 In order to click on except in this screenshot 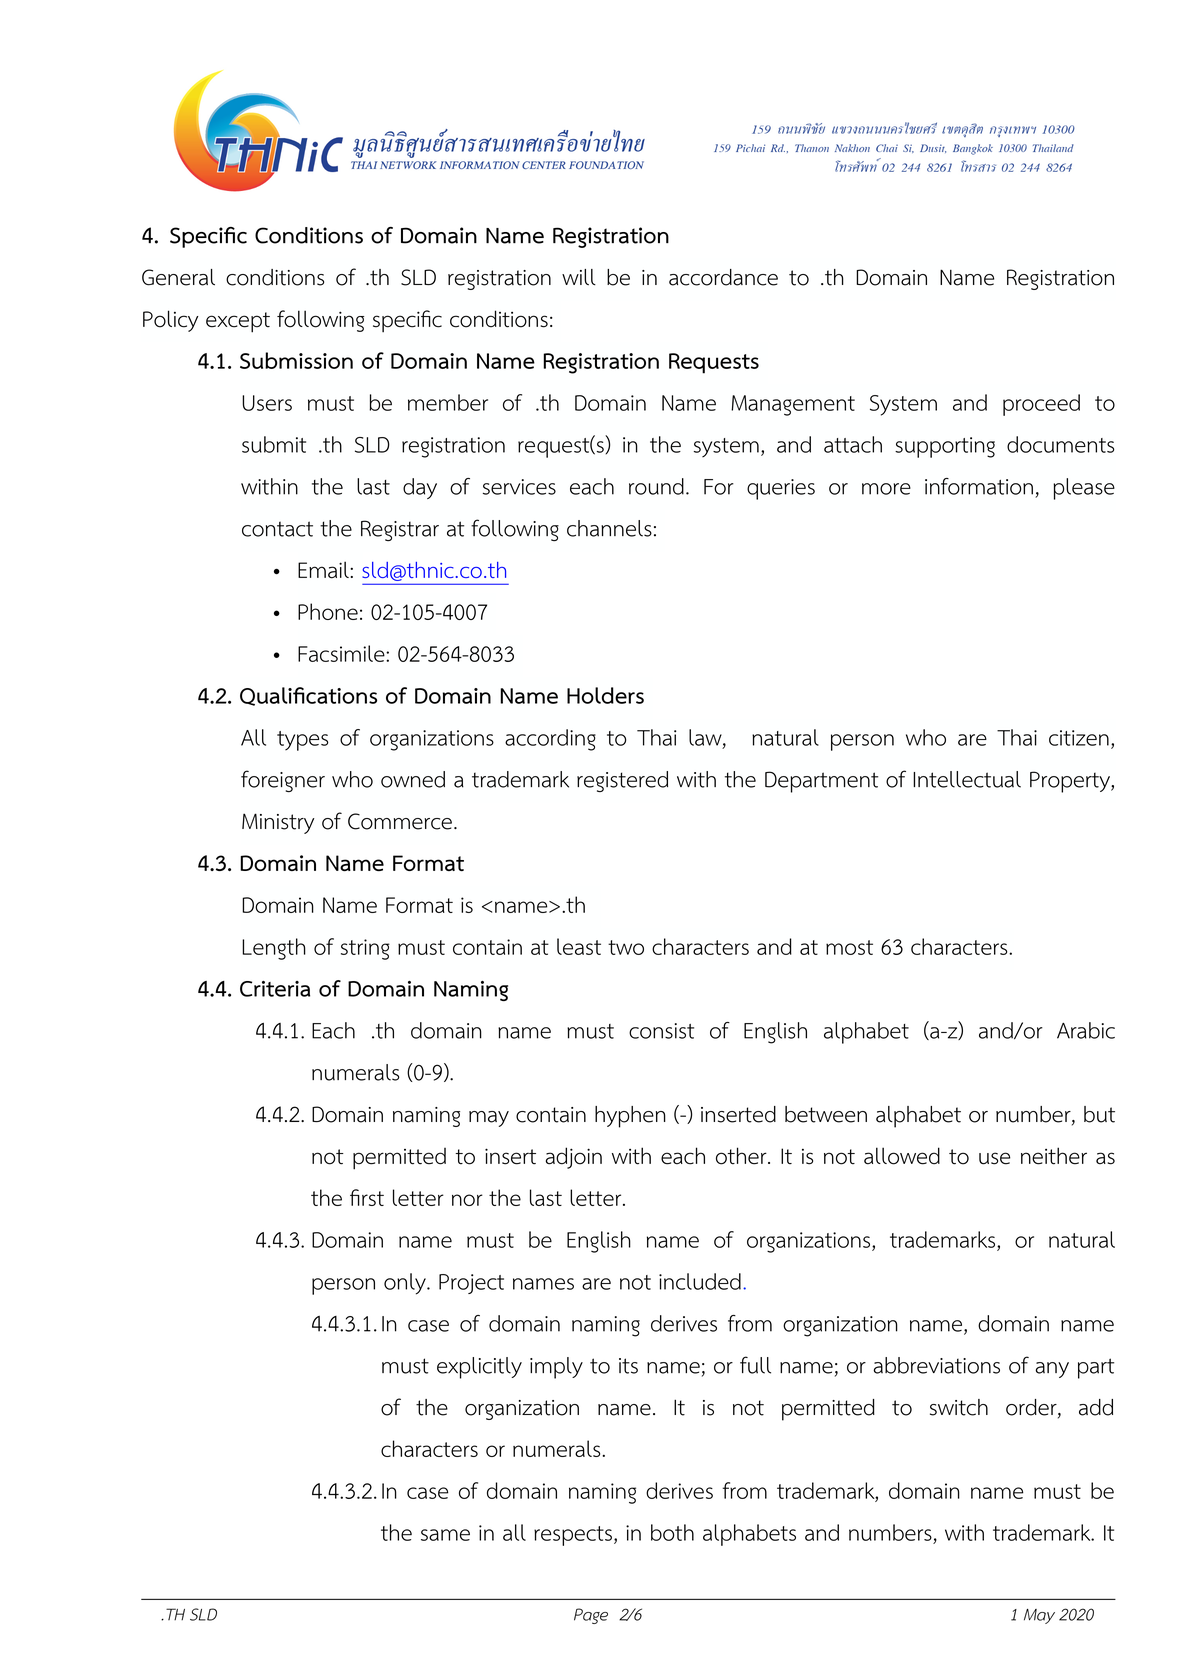, I will do `click(238, 322)`.
